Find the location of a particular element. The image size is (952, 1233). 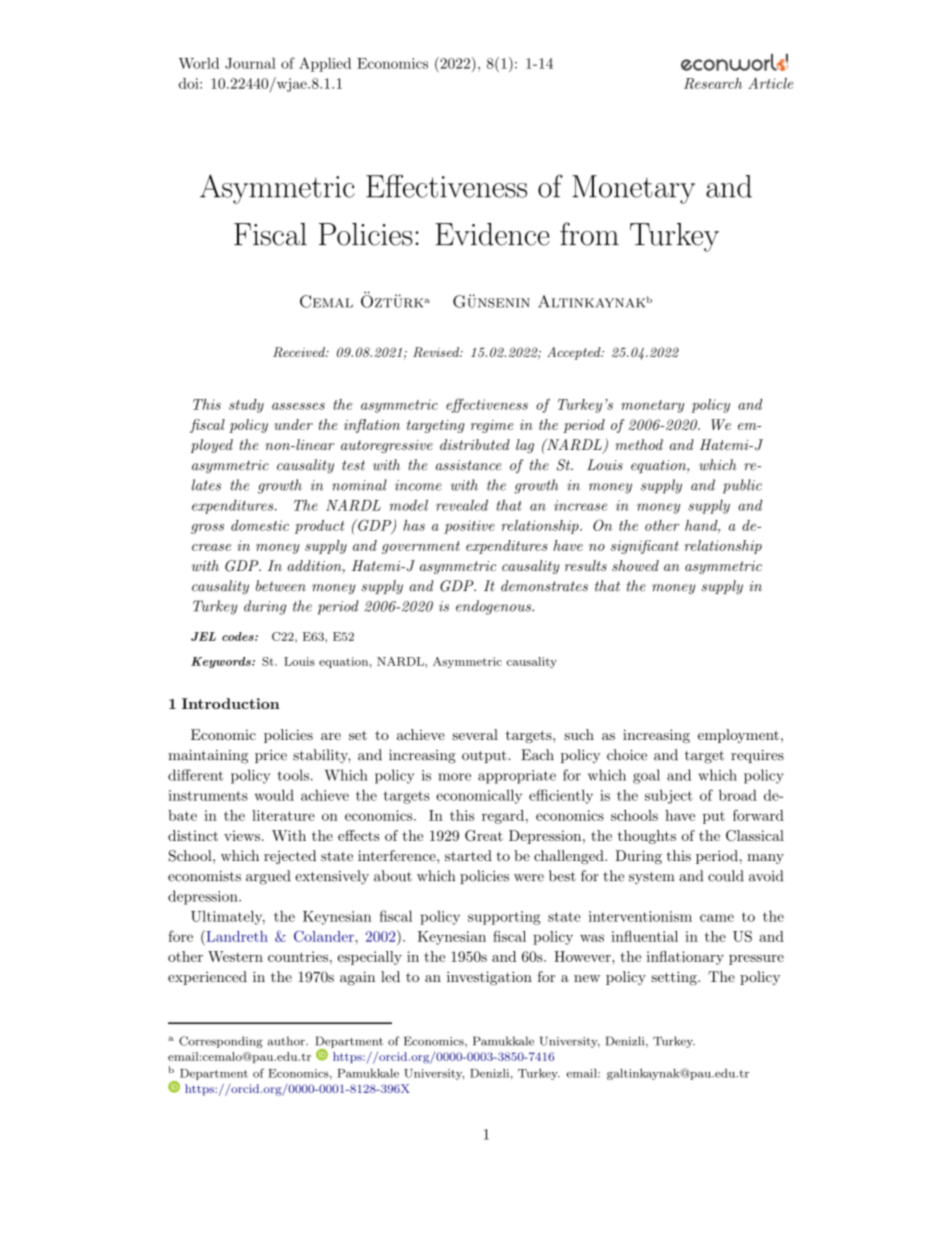

investigation is located at coordinates (489, 978).
